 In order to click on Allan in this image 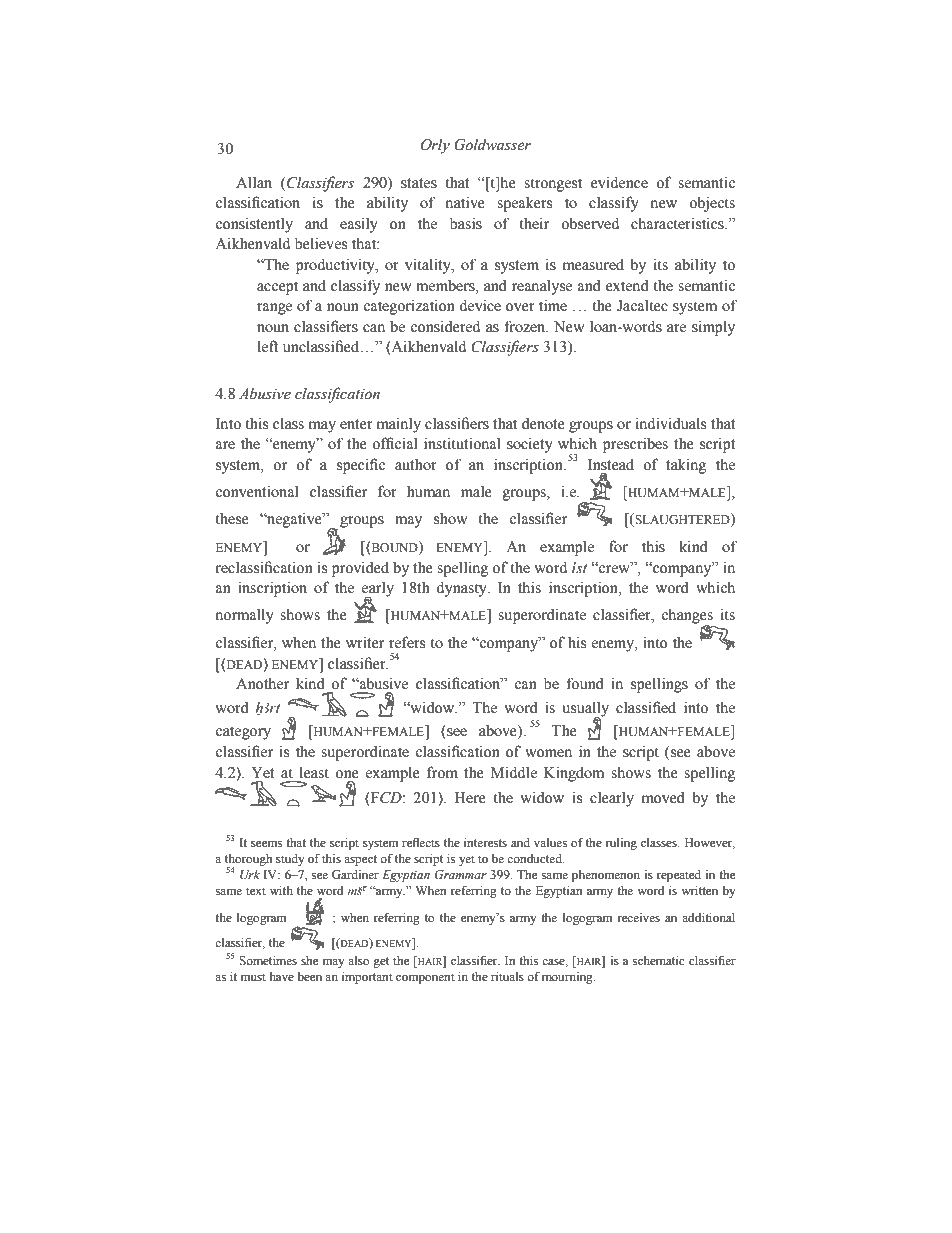, I will do `click(254, 182)`.
